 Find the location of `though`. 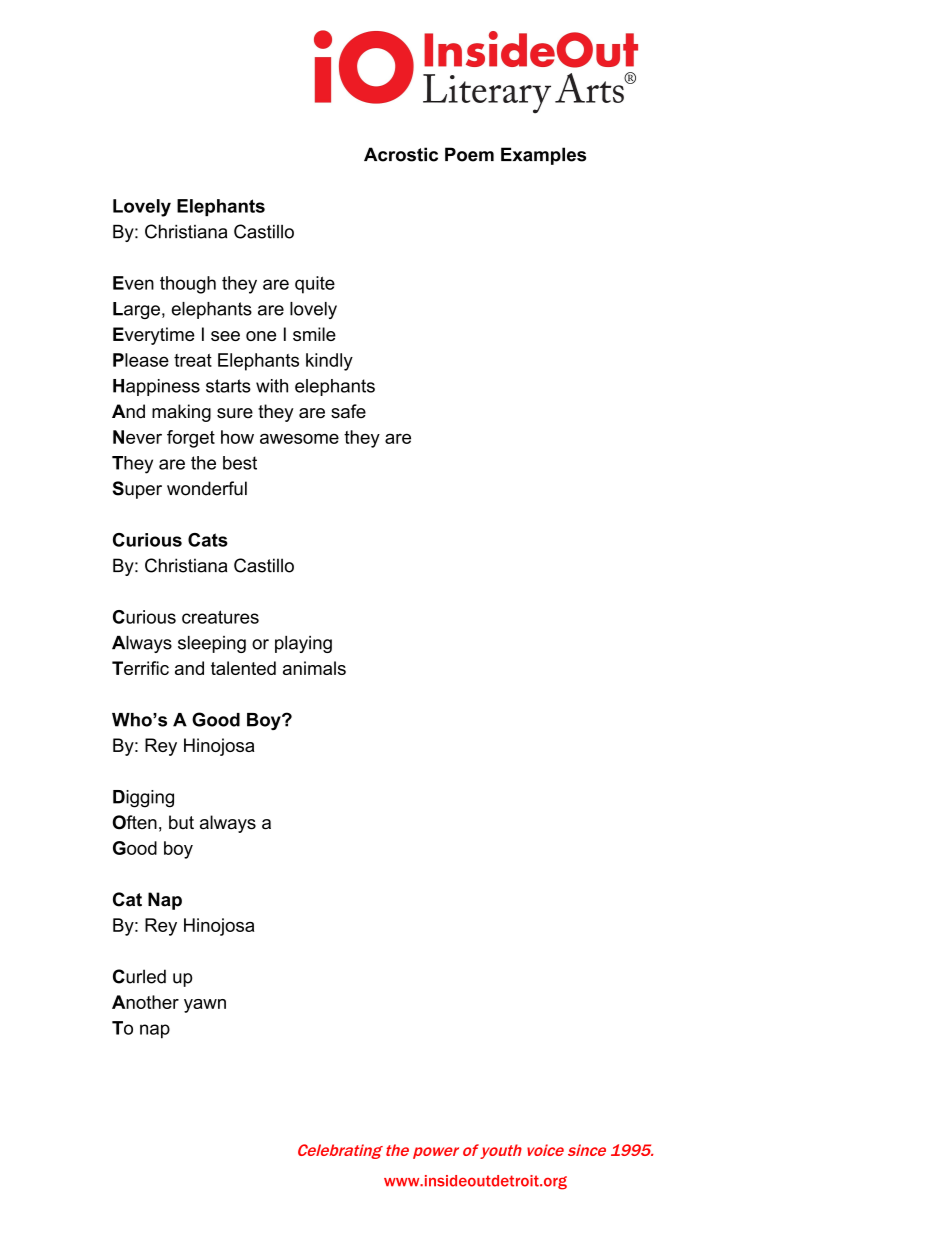

though is located at coordinates (188, 285).
